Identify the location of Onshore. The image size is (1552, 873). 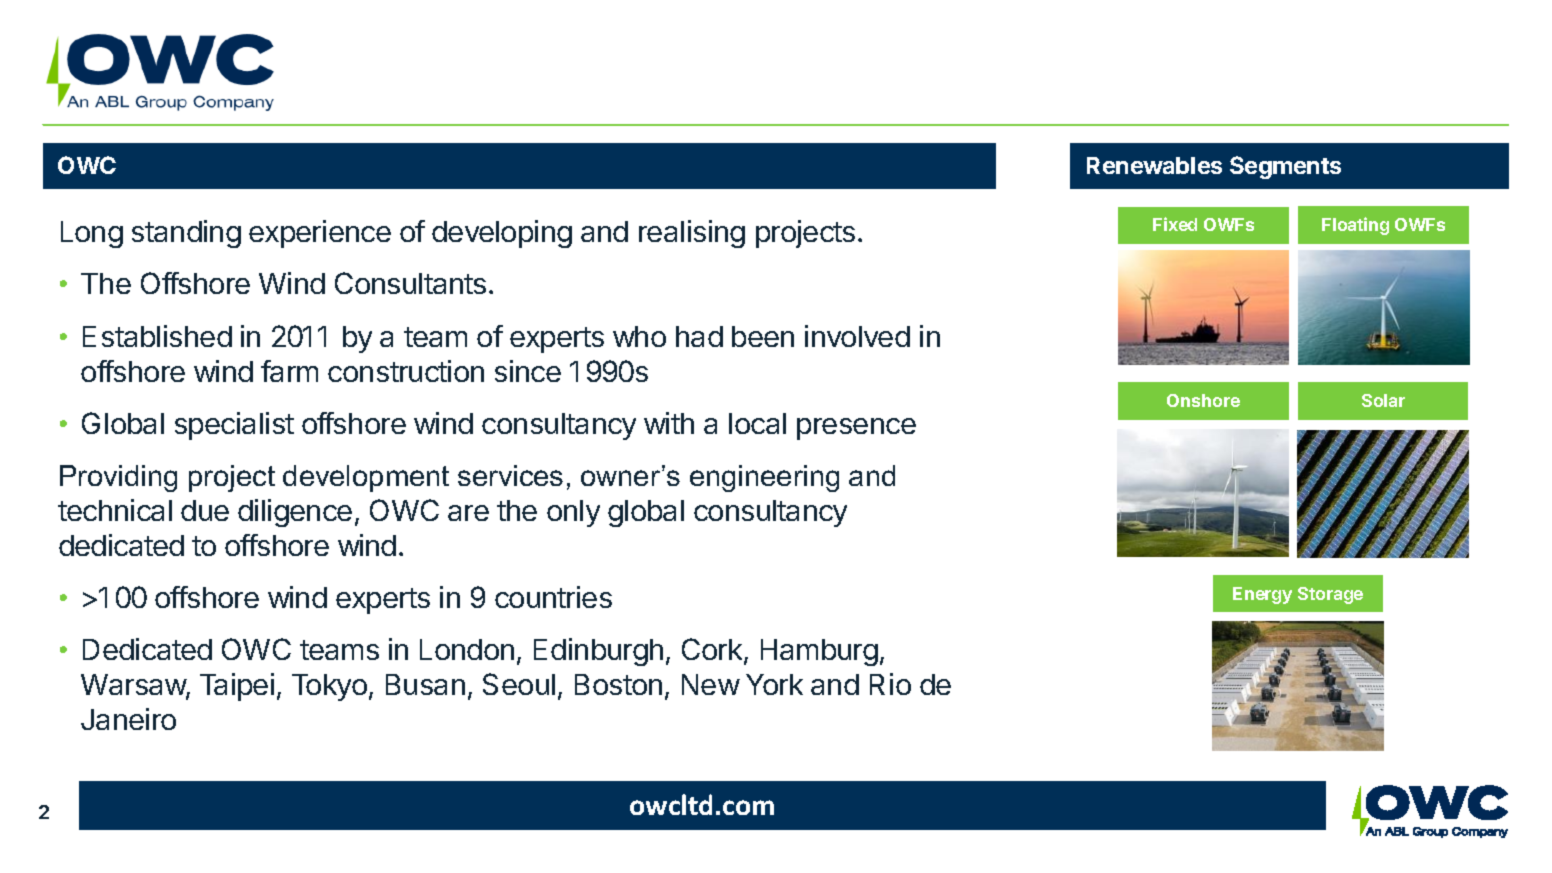
(1203, 400).
